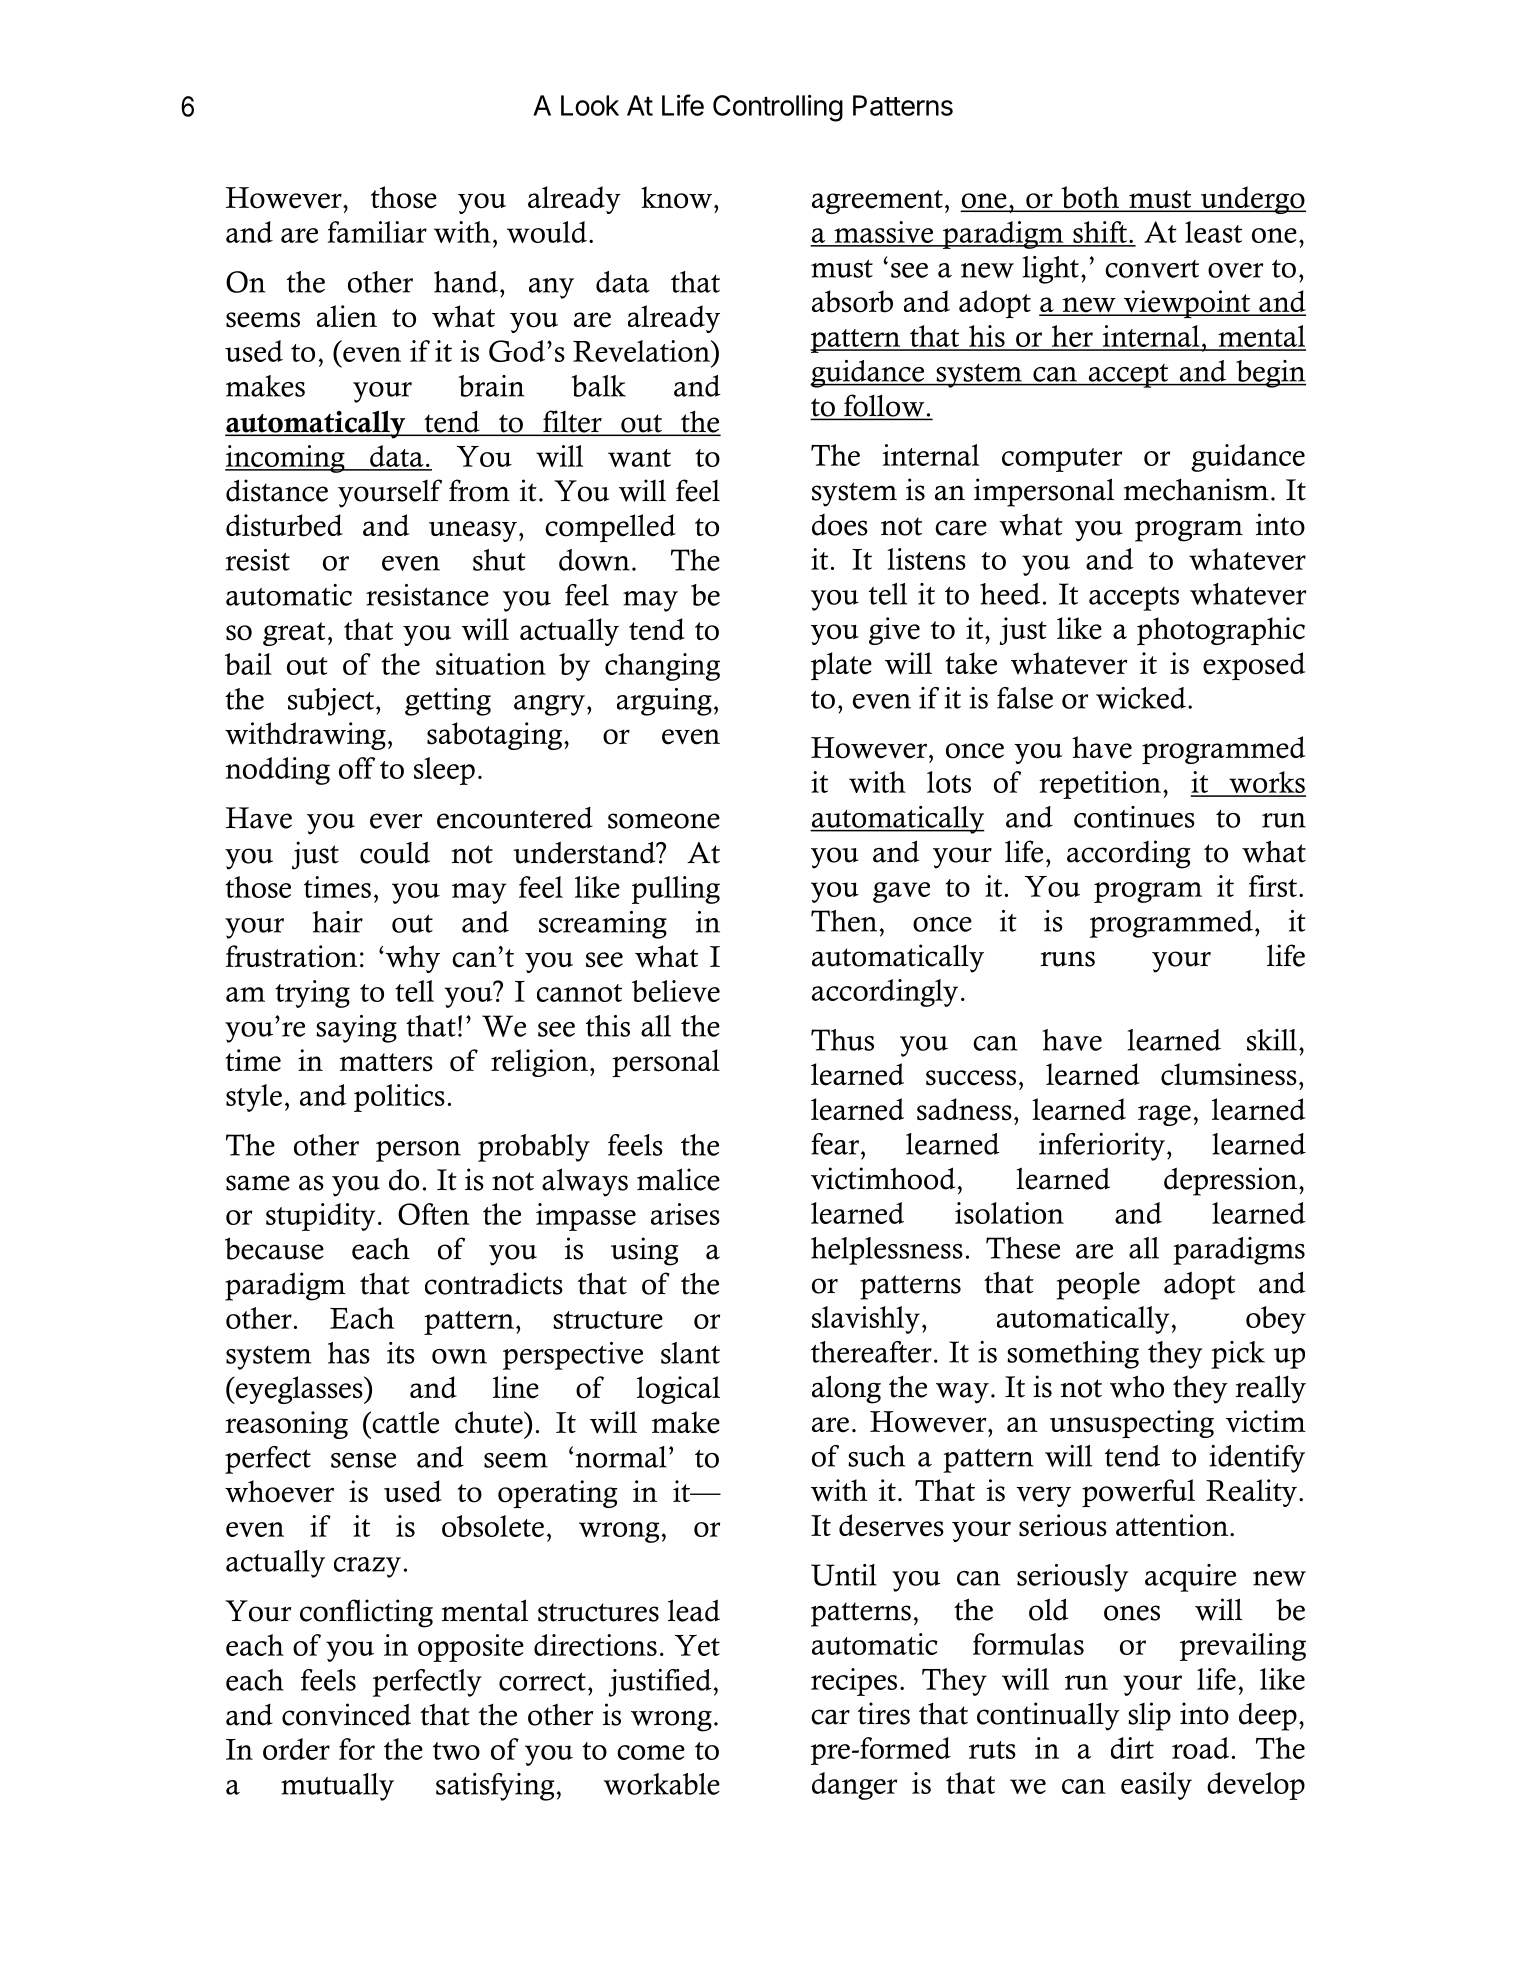  What do you see at coordinates (854, 1786) in the image?
I see `danger` at bounding box center [854, 1786].
